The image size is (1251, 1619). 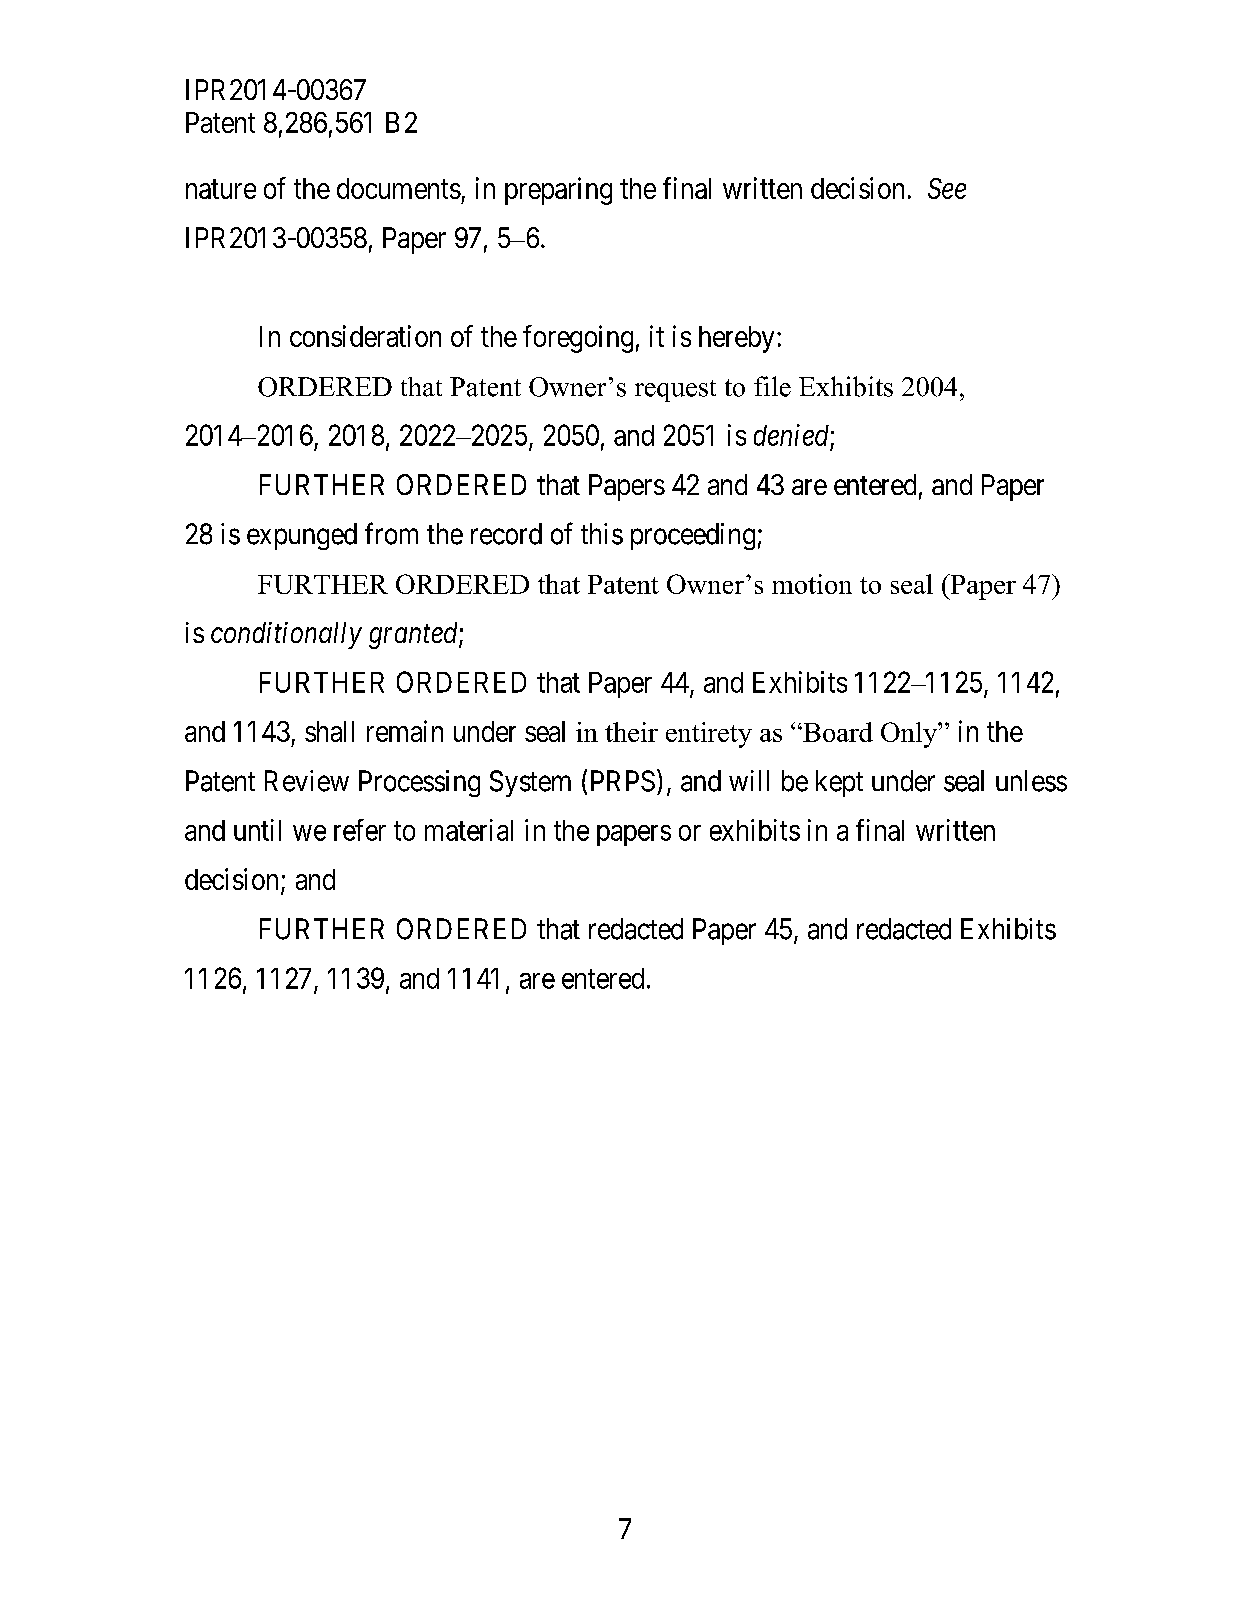 I want to click on record, so click(x=506, y=534).
